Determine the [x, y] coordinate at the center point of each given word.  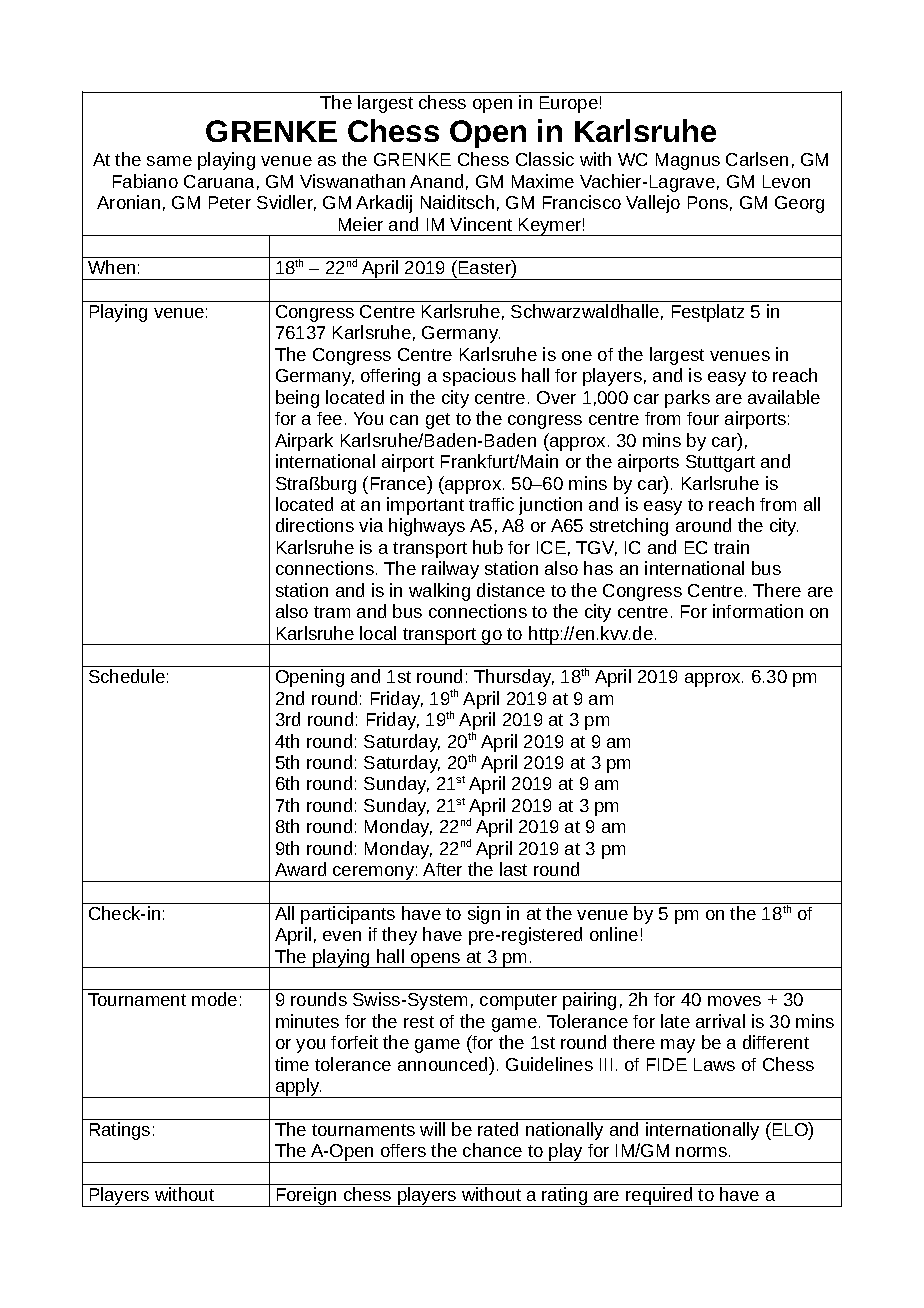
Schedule [127, 676]
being [297, 399]
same [169, 161]
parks [687, 399]
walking [439, 592]
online [614, 934]
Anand [436, 181]
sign [484, 915]
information [758, 611]
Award [300, 869]
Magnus [688, 161]
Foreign [306, 1197]
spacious [479, 377]
